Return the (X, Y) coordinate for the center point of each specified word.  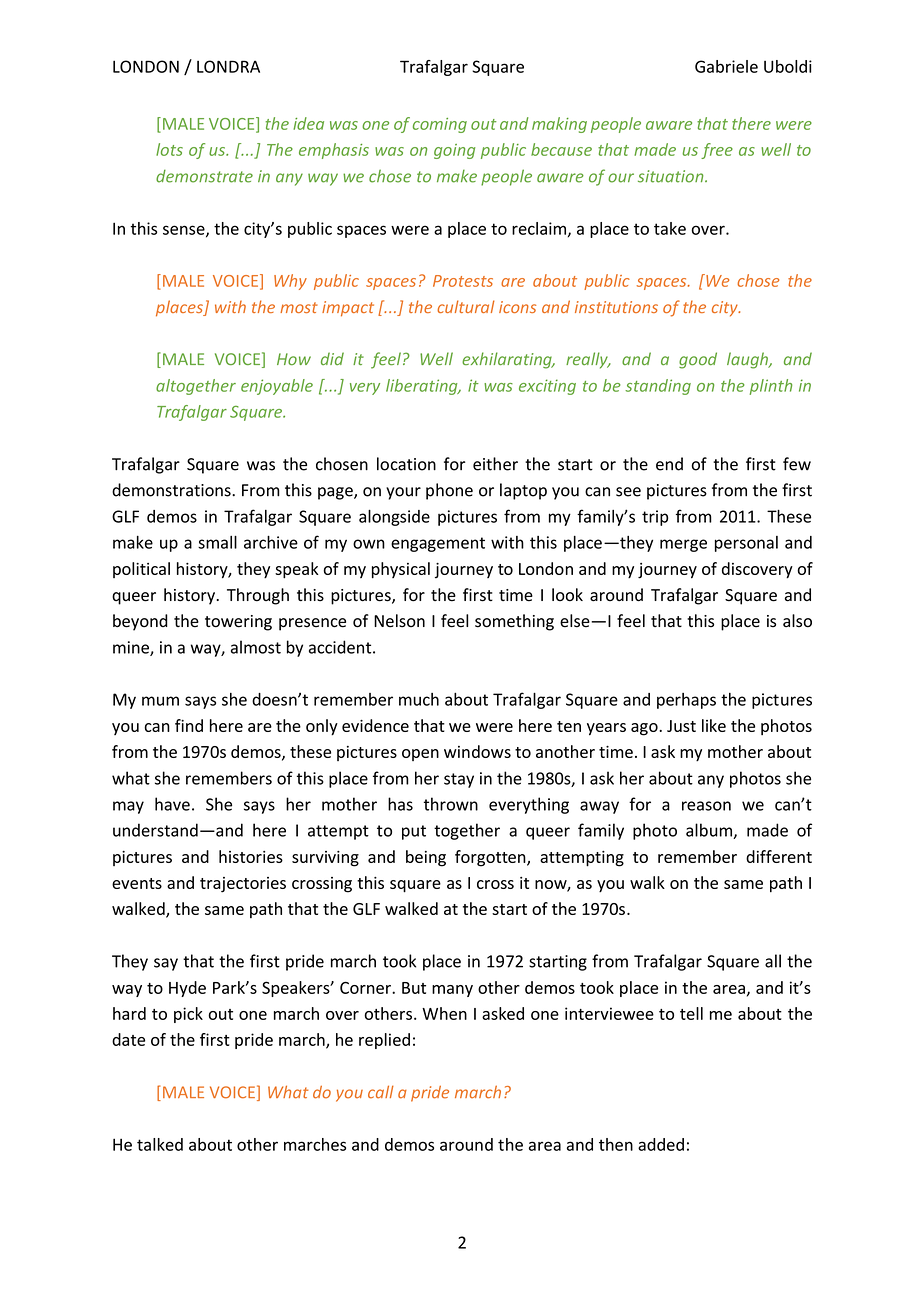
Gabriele (726, 66)
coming (440, 125)
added (661, 1144)
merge (683, 545)
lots (169, 149)
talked (160, 1144)
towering (238, 623)
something (514, 622)
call (381, 1092)
